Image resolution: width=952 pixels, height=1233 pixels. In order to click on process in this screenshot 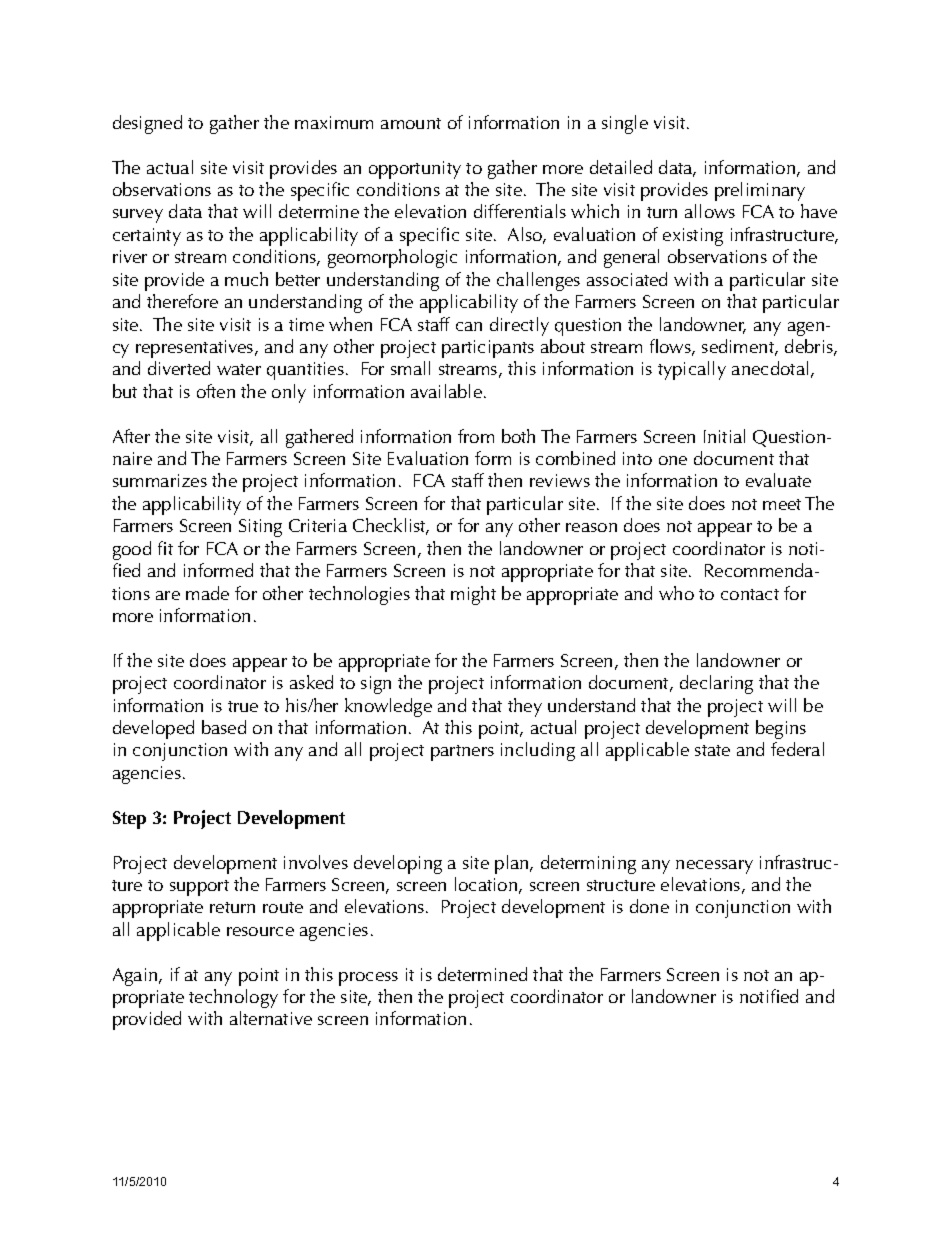, I will do `click(368, 979)`.
